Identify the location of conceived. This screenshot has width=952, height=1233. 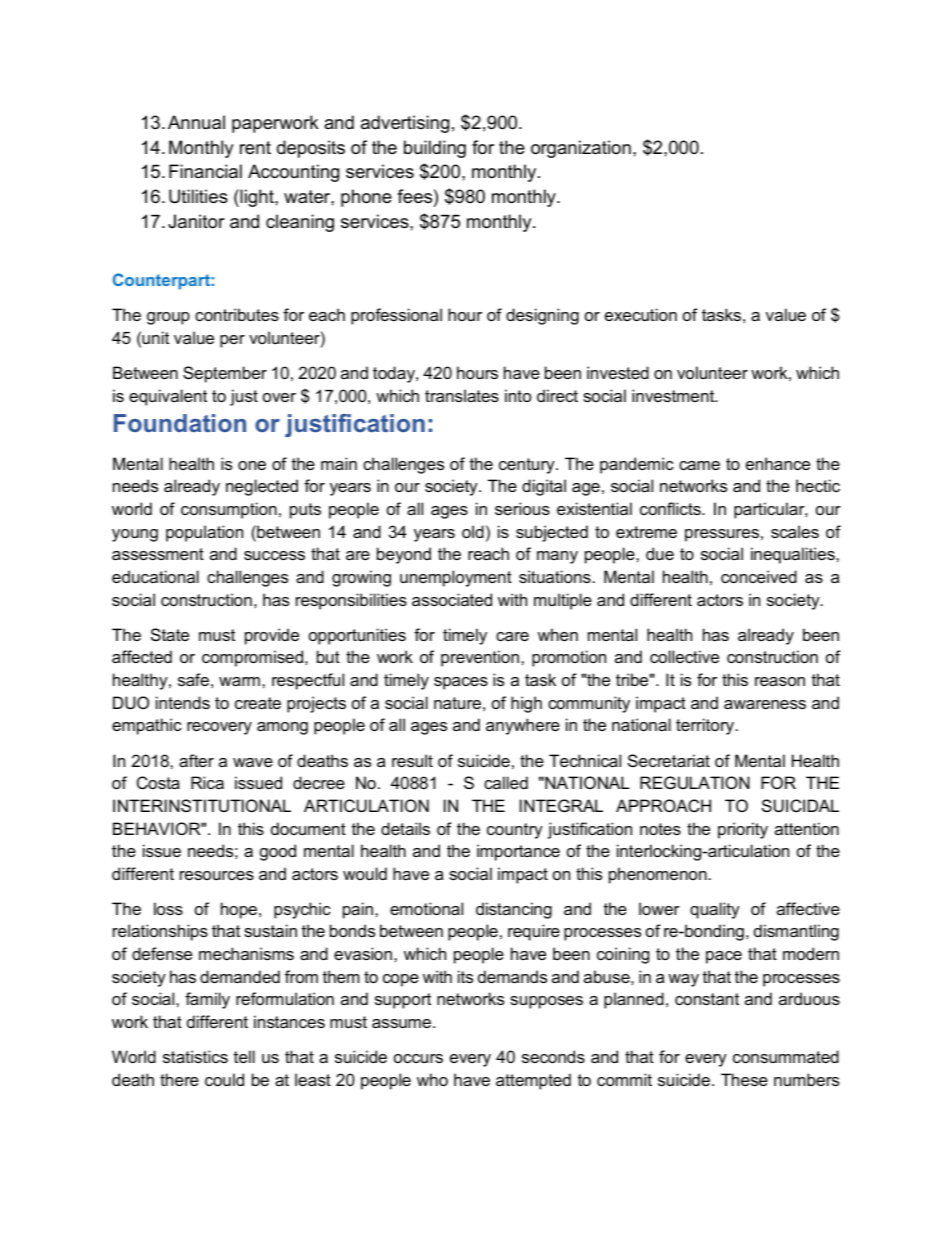
(759, 576).
